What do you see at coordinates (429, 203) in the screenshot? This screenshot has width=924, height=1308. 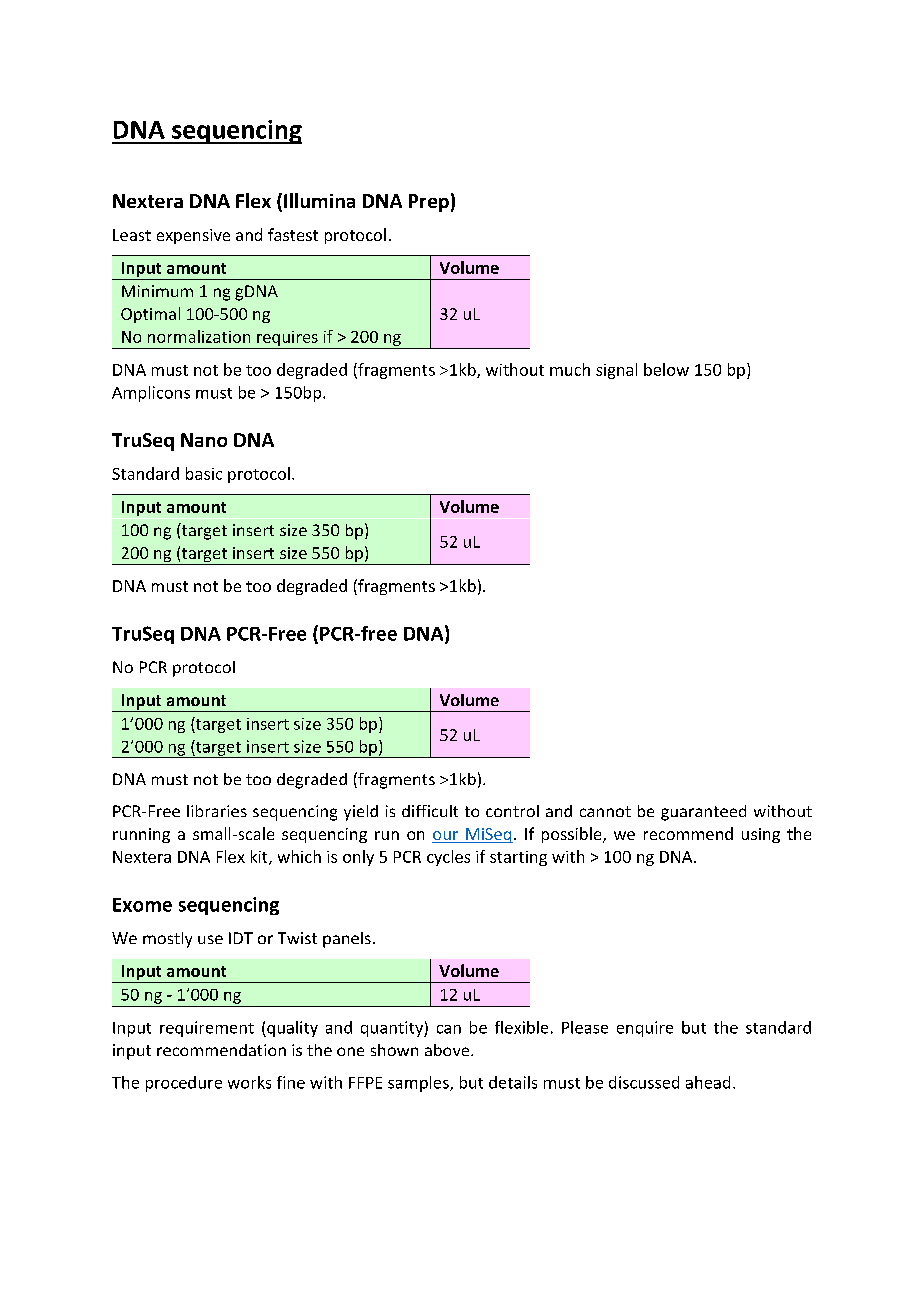 I see `Prep` at bounding box center [429, 203].
